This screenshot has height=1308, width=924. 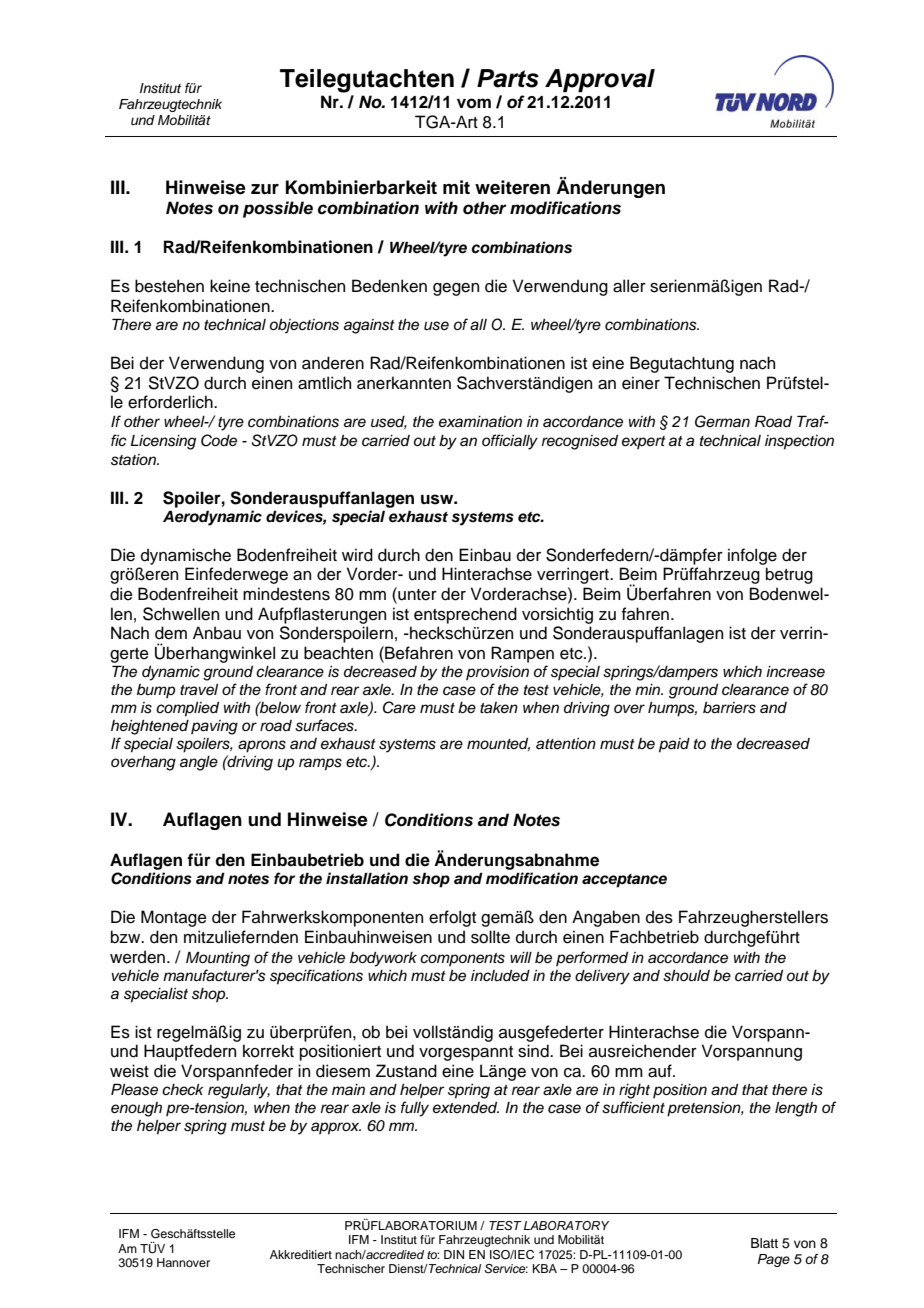 I want to click on enough, so click(x=136, y=1109).
